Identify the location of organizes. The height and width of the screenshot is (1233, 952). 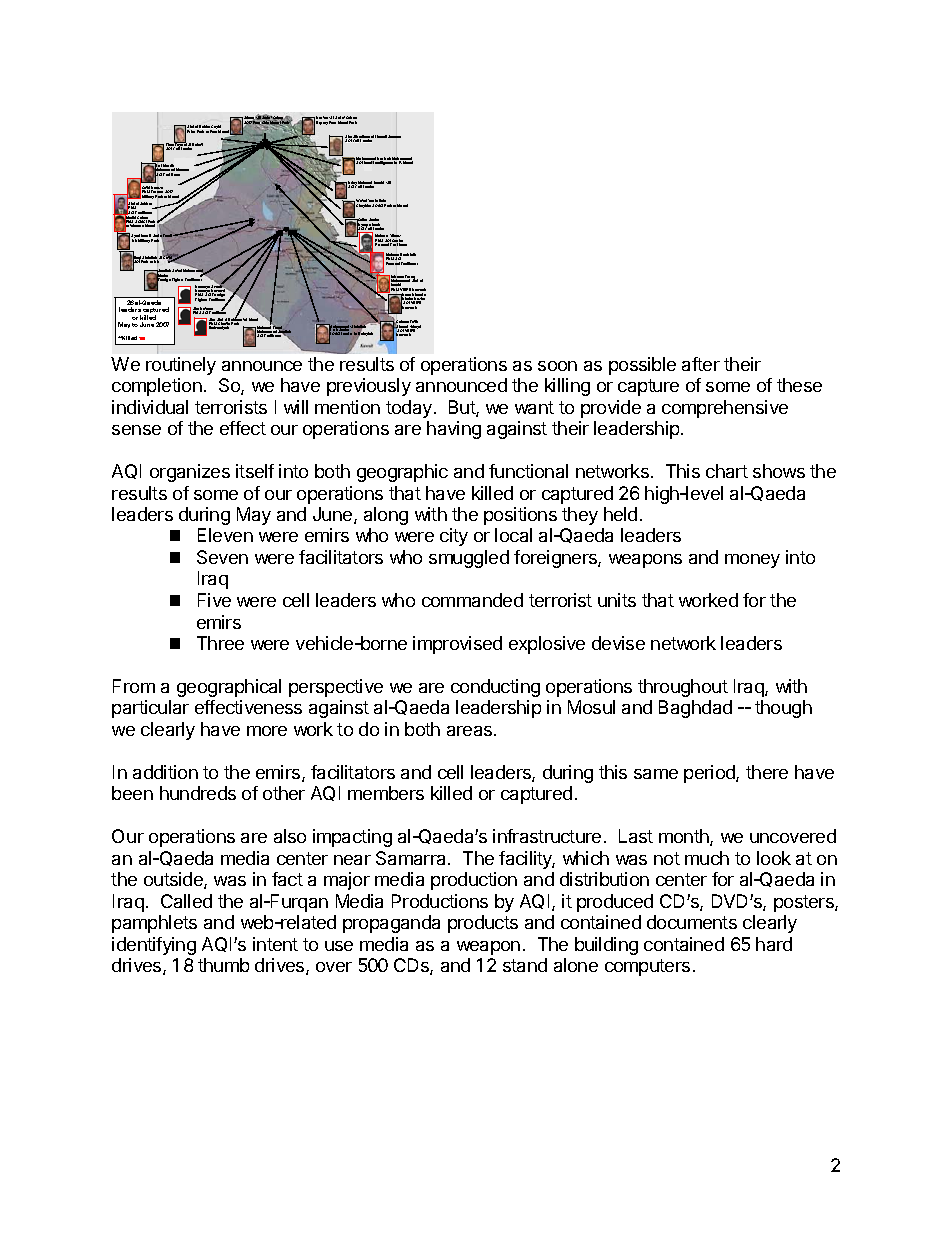
(190, 473).
